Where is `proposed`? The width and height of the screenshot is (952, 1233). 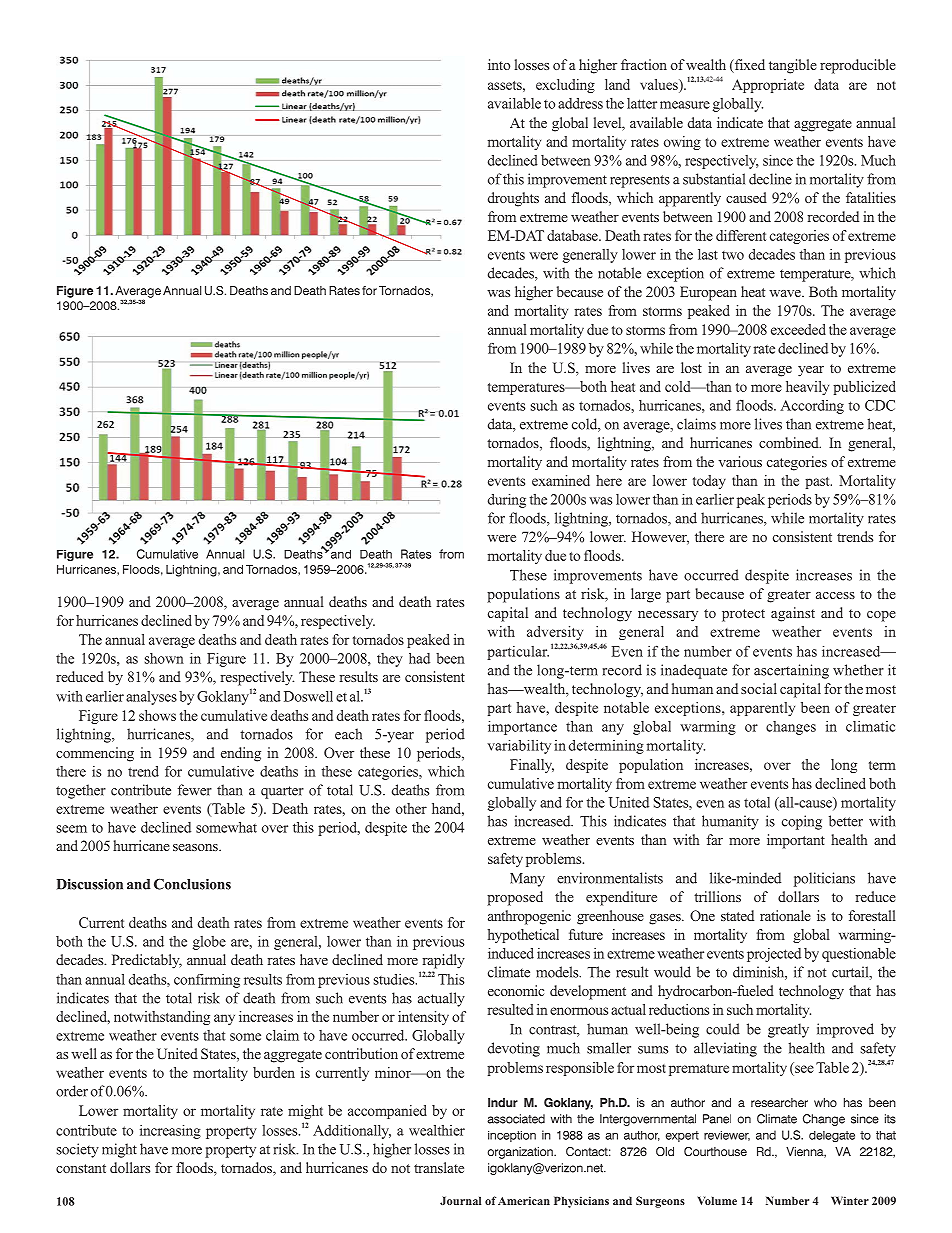 proposed is located at coordinates (515, 898).
